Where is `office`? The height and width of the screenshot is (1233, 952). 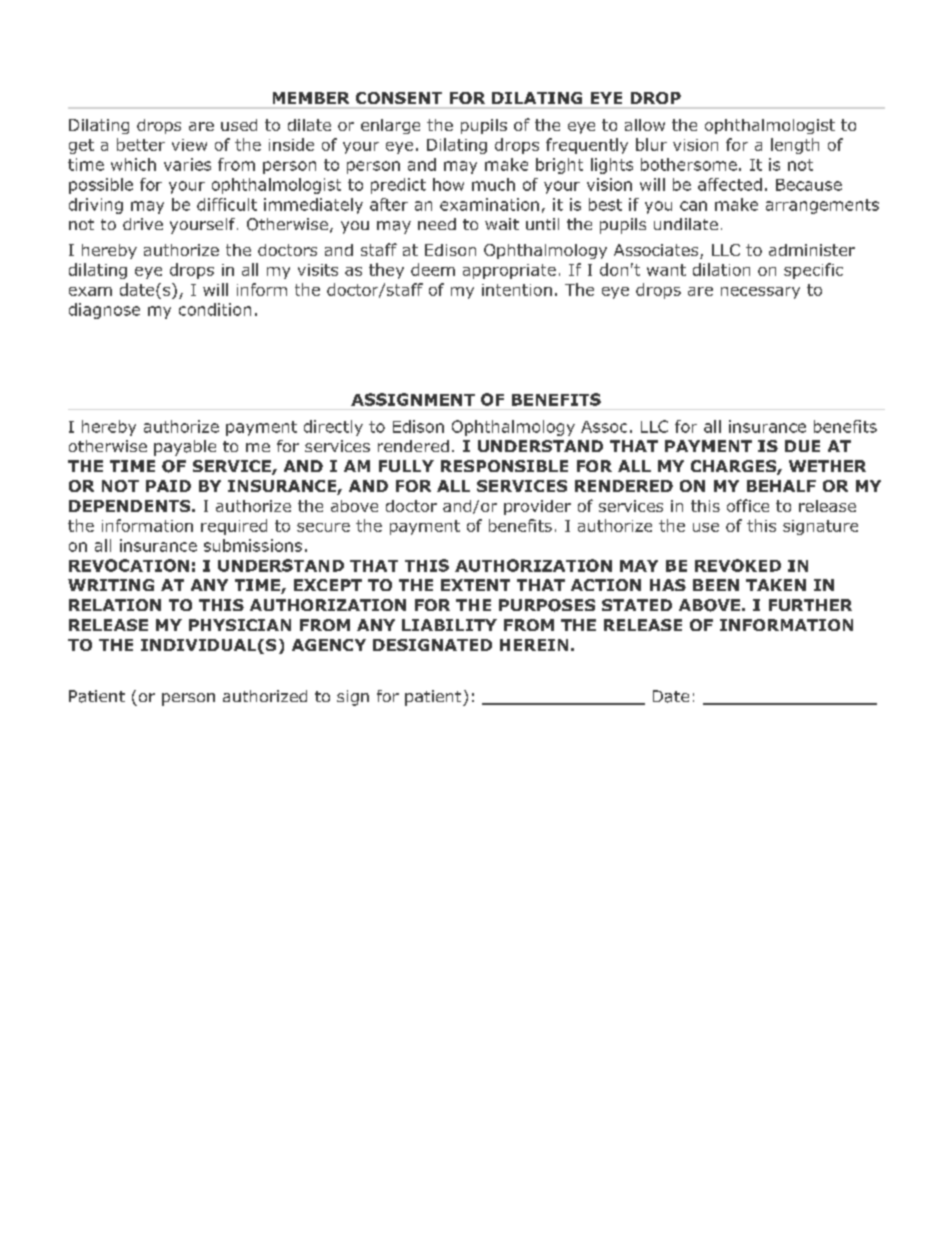
office is located at coordinates (748, 505).
